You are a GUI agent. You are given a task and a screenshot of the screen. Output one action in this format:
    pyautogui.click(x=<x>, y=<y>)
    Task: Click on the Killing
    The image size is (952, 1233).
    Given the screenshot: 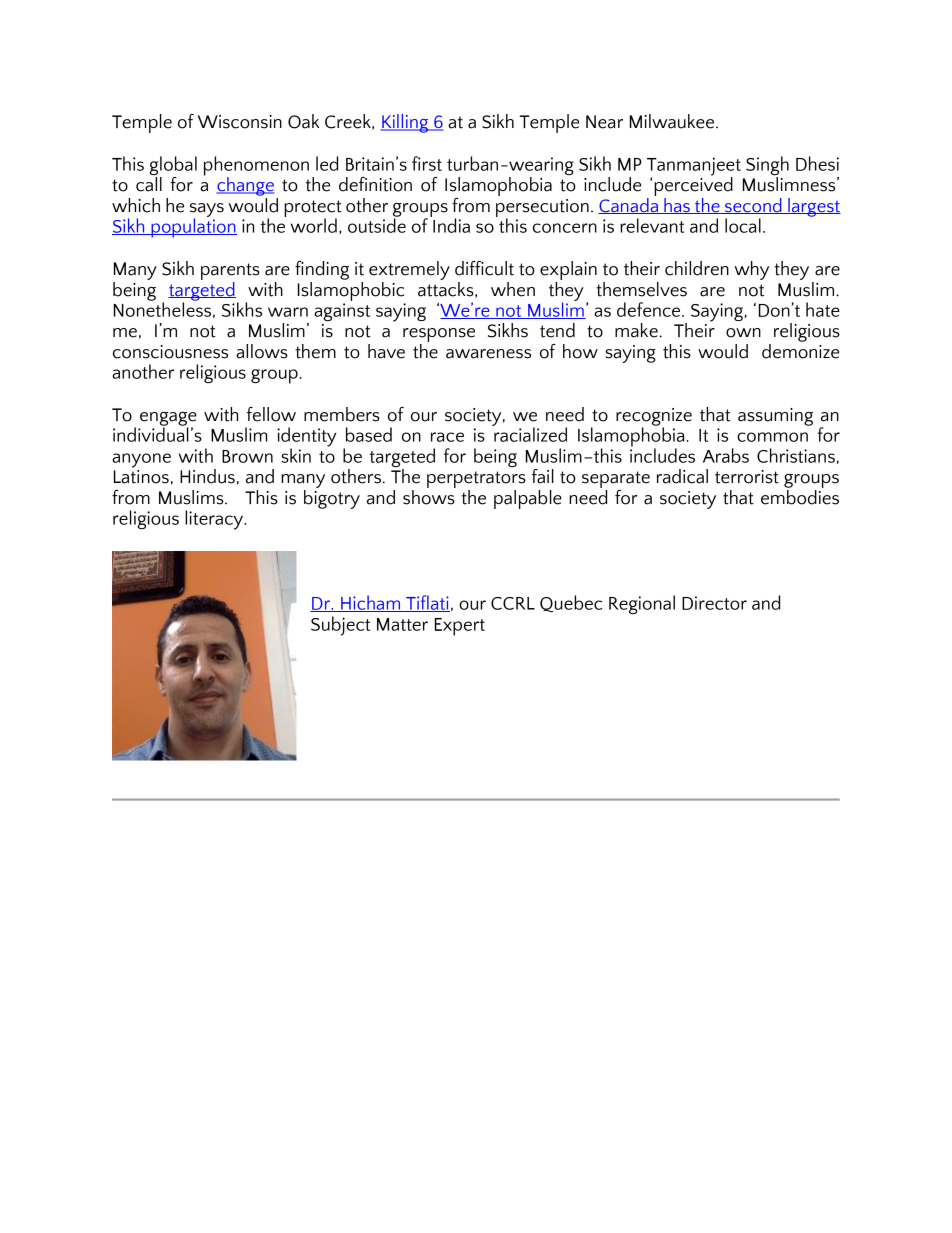 What is the action you would take?
    pyautogui.click(x=406, y=123)
